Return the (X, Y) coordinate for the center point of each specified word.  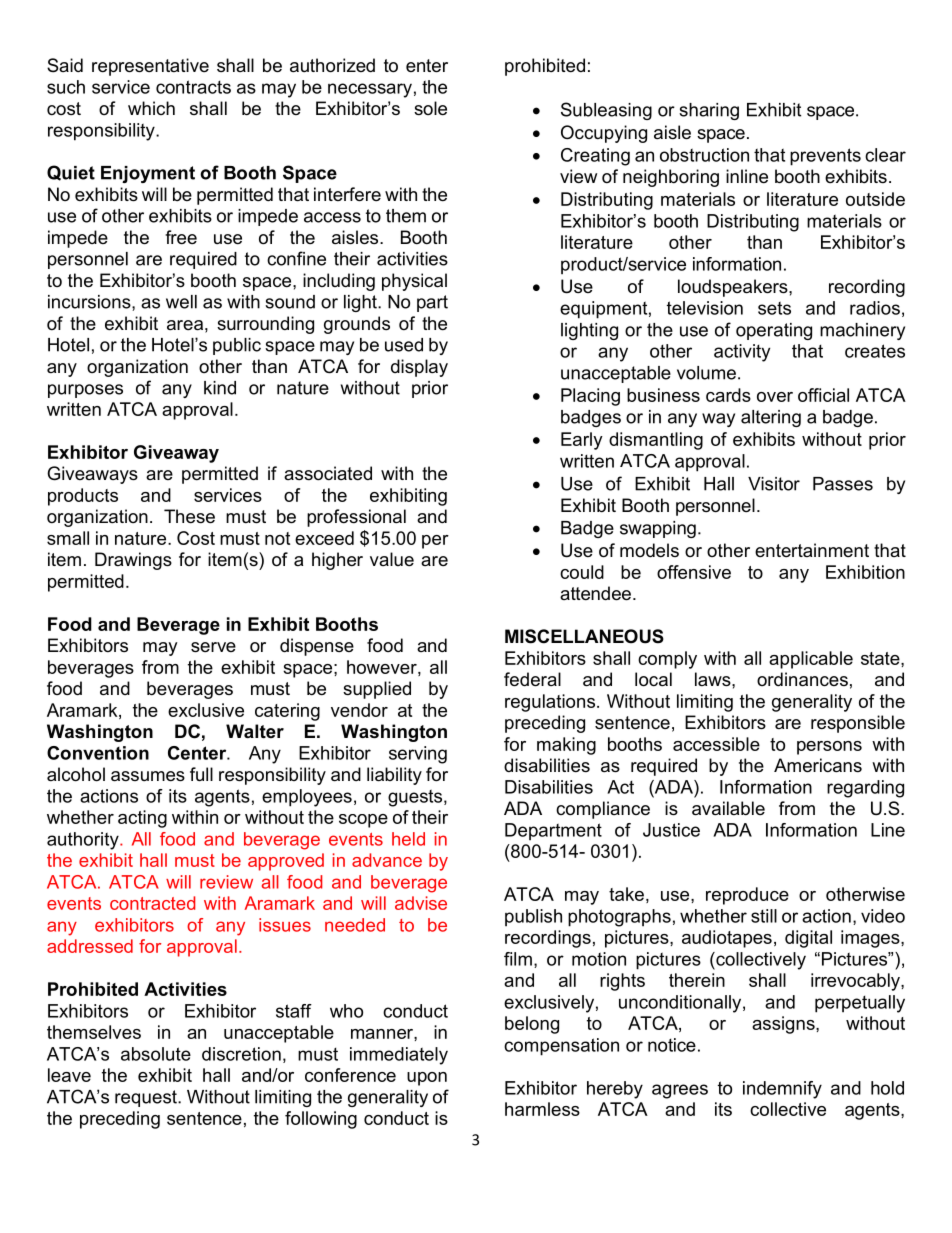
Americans (818, 765)
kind (220, 388)
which (151, 108)
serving (418, 755)
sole (430, 108)
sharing (709, 111)
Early (582, 441)
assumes (148, 776)
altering (771, 418)
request (147, 1098)
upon (427, 1079)
